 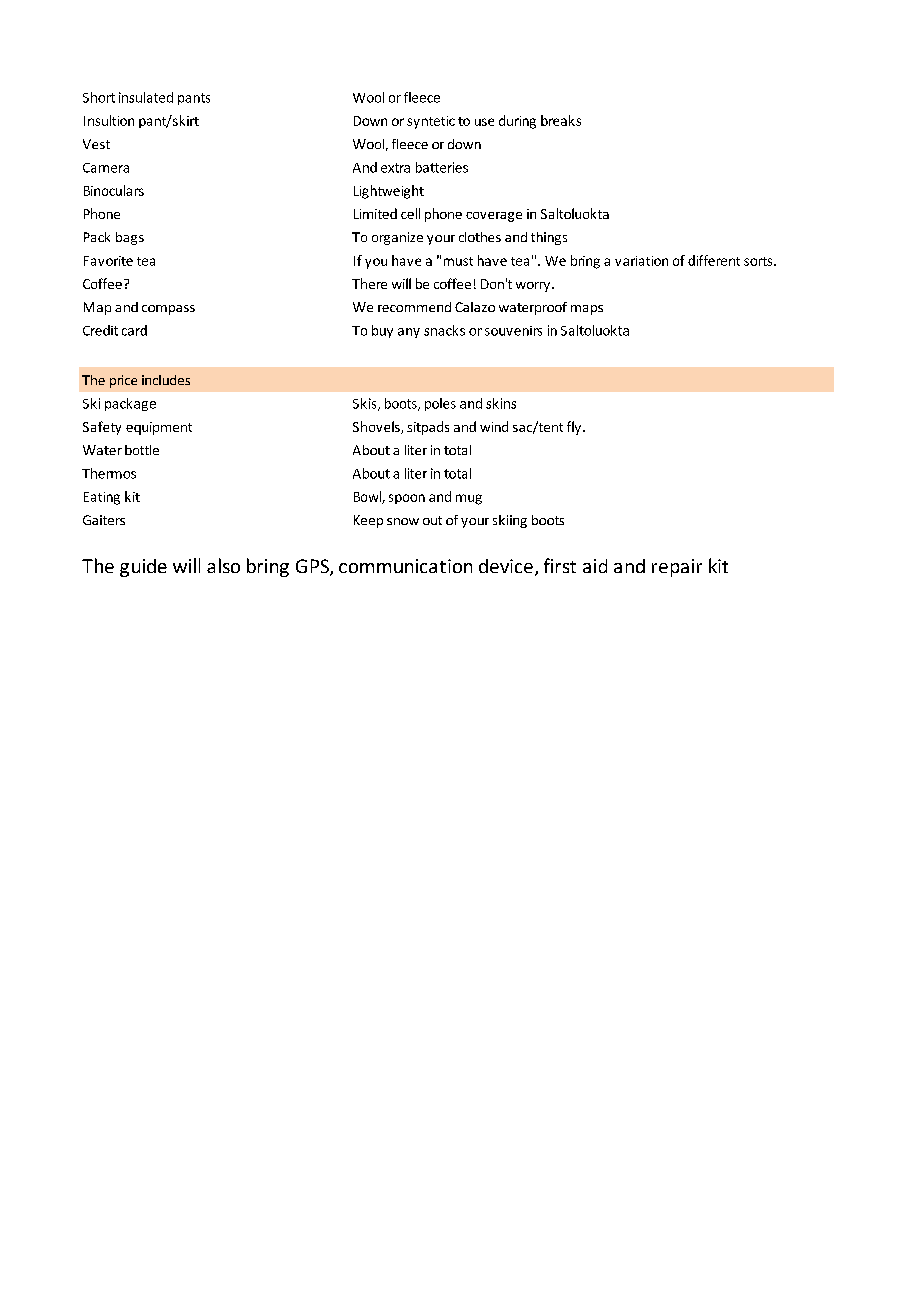 What do you see at coordinates (405, 566) in the screenshot?
I see `communication` at bounding box center [405, 566].
